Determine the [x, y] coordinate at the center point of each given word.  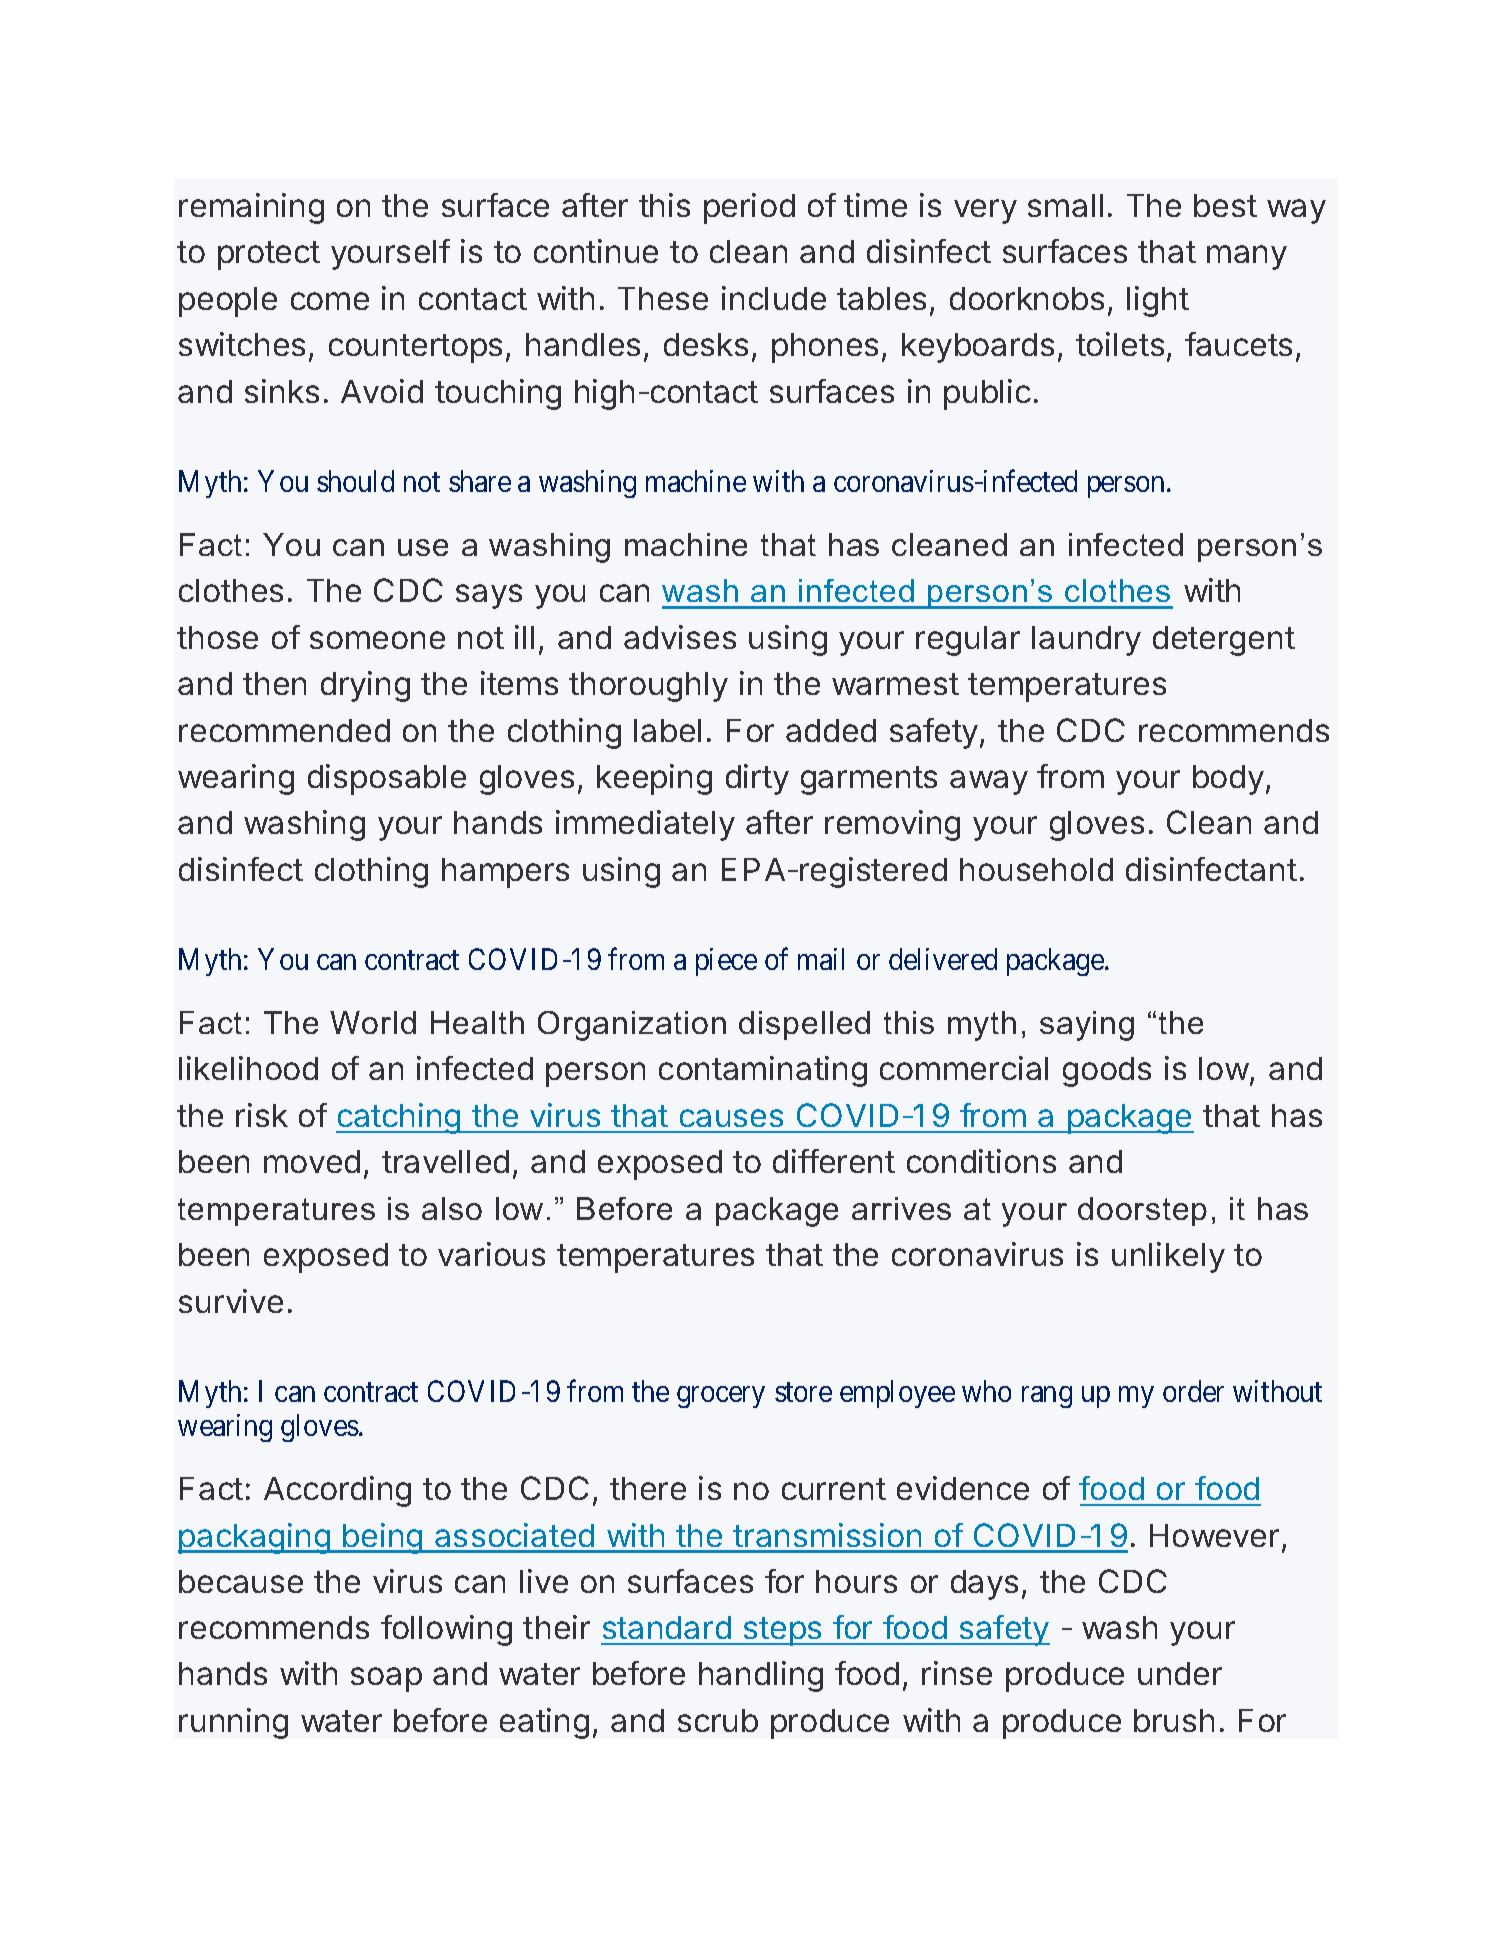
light [1158, 301]
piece [726, 962]
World [373, 1022]
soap [386, 1679]
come [330, 301]
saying [1087, 1026]
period [749, 208]
